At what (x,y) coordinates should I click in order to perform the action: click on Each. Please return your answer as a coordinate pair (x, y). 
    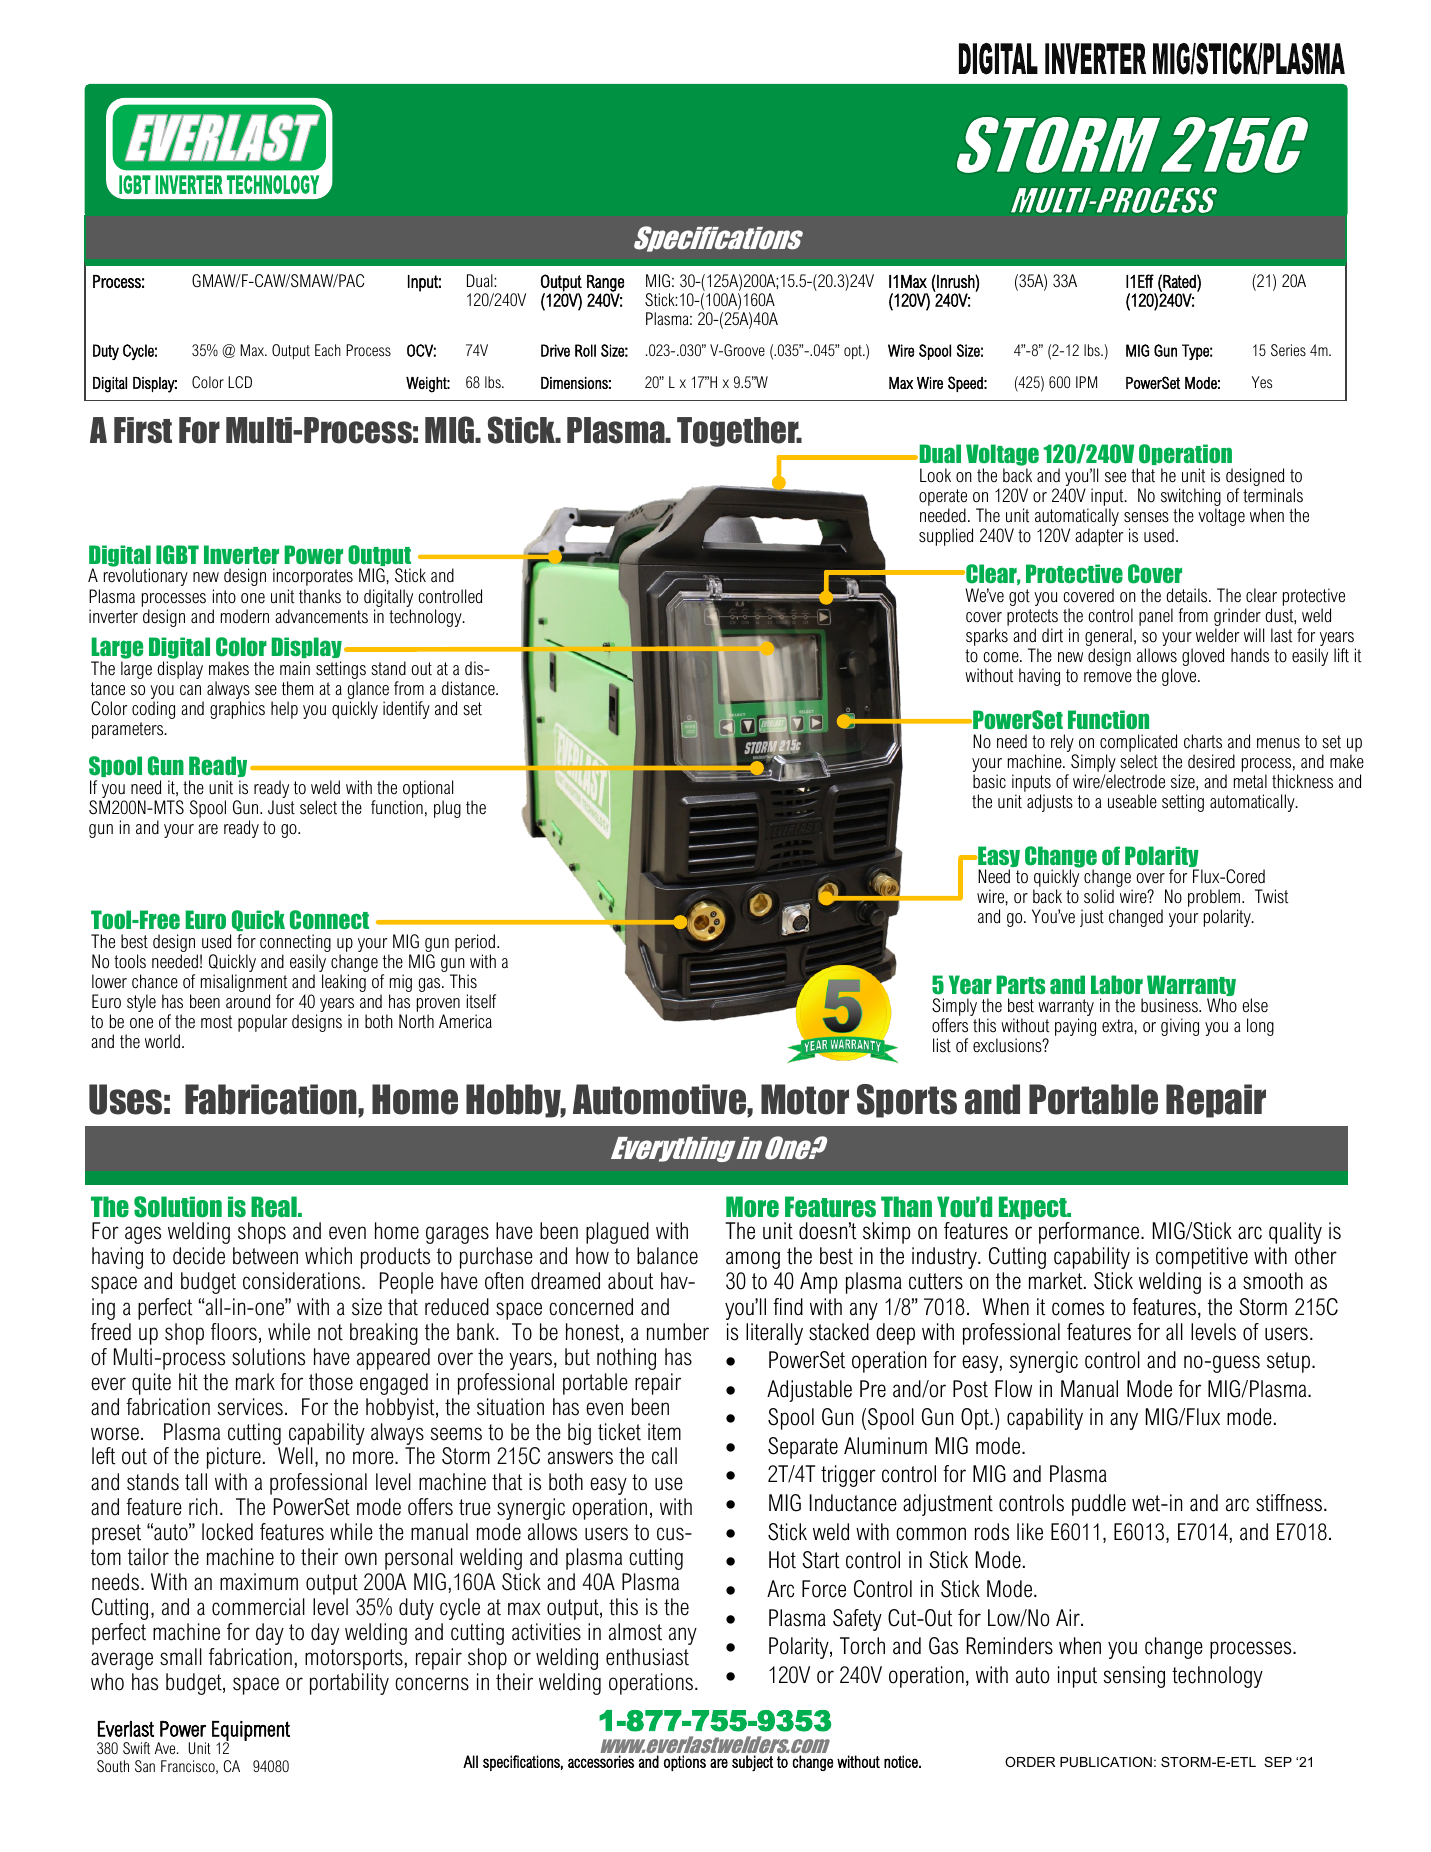
    Looking at the image, I should click on (328, 350).
